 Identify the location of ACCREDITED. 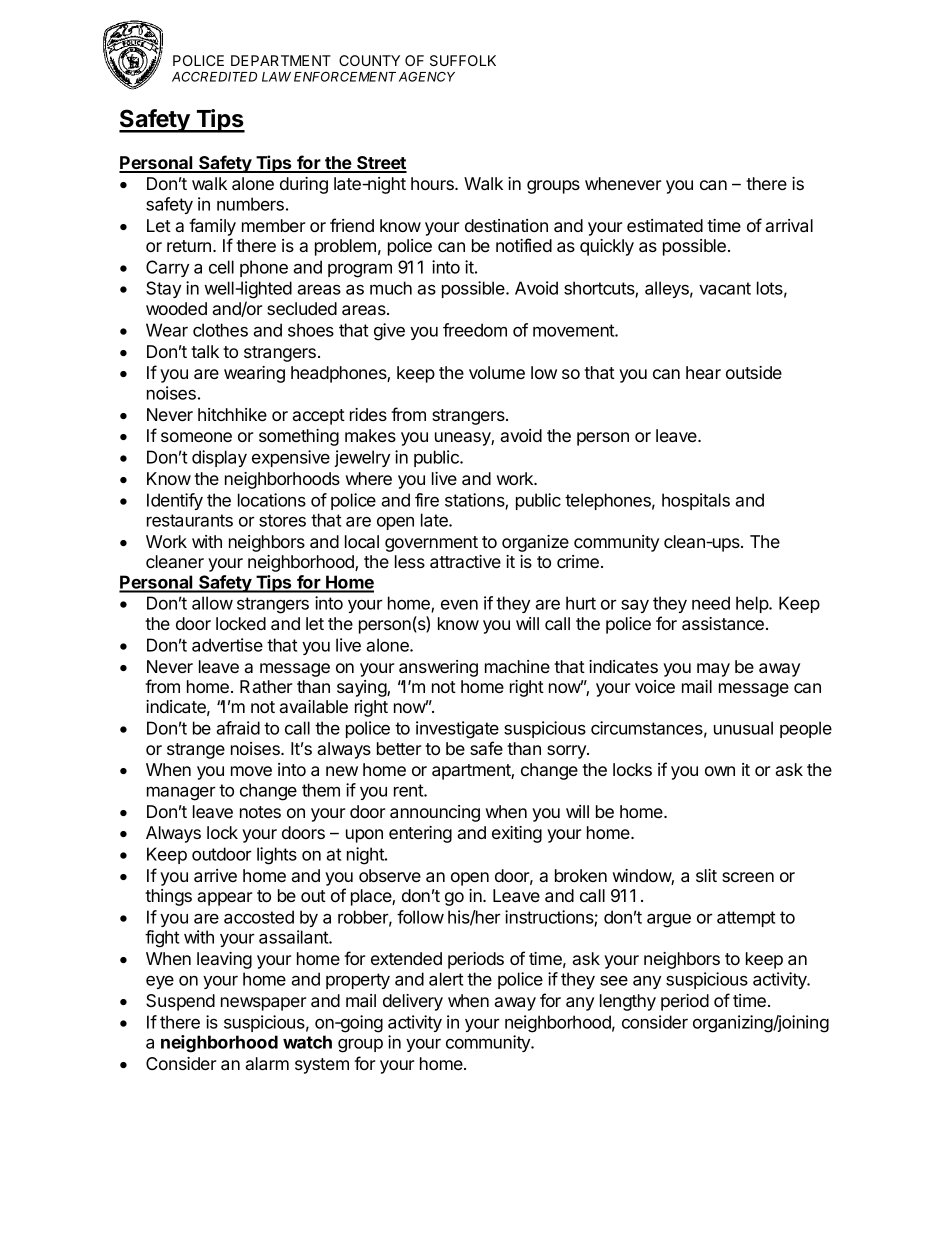
(214, 77).
